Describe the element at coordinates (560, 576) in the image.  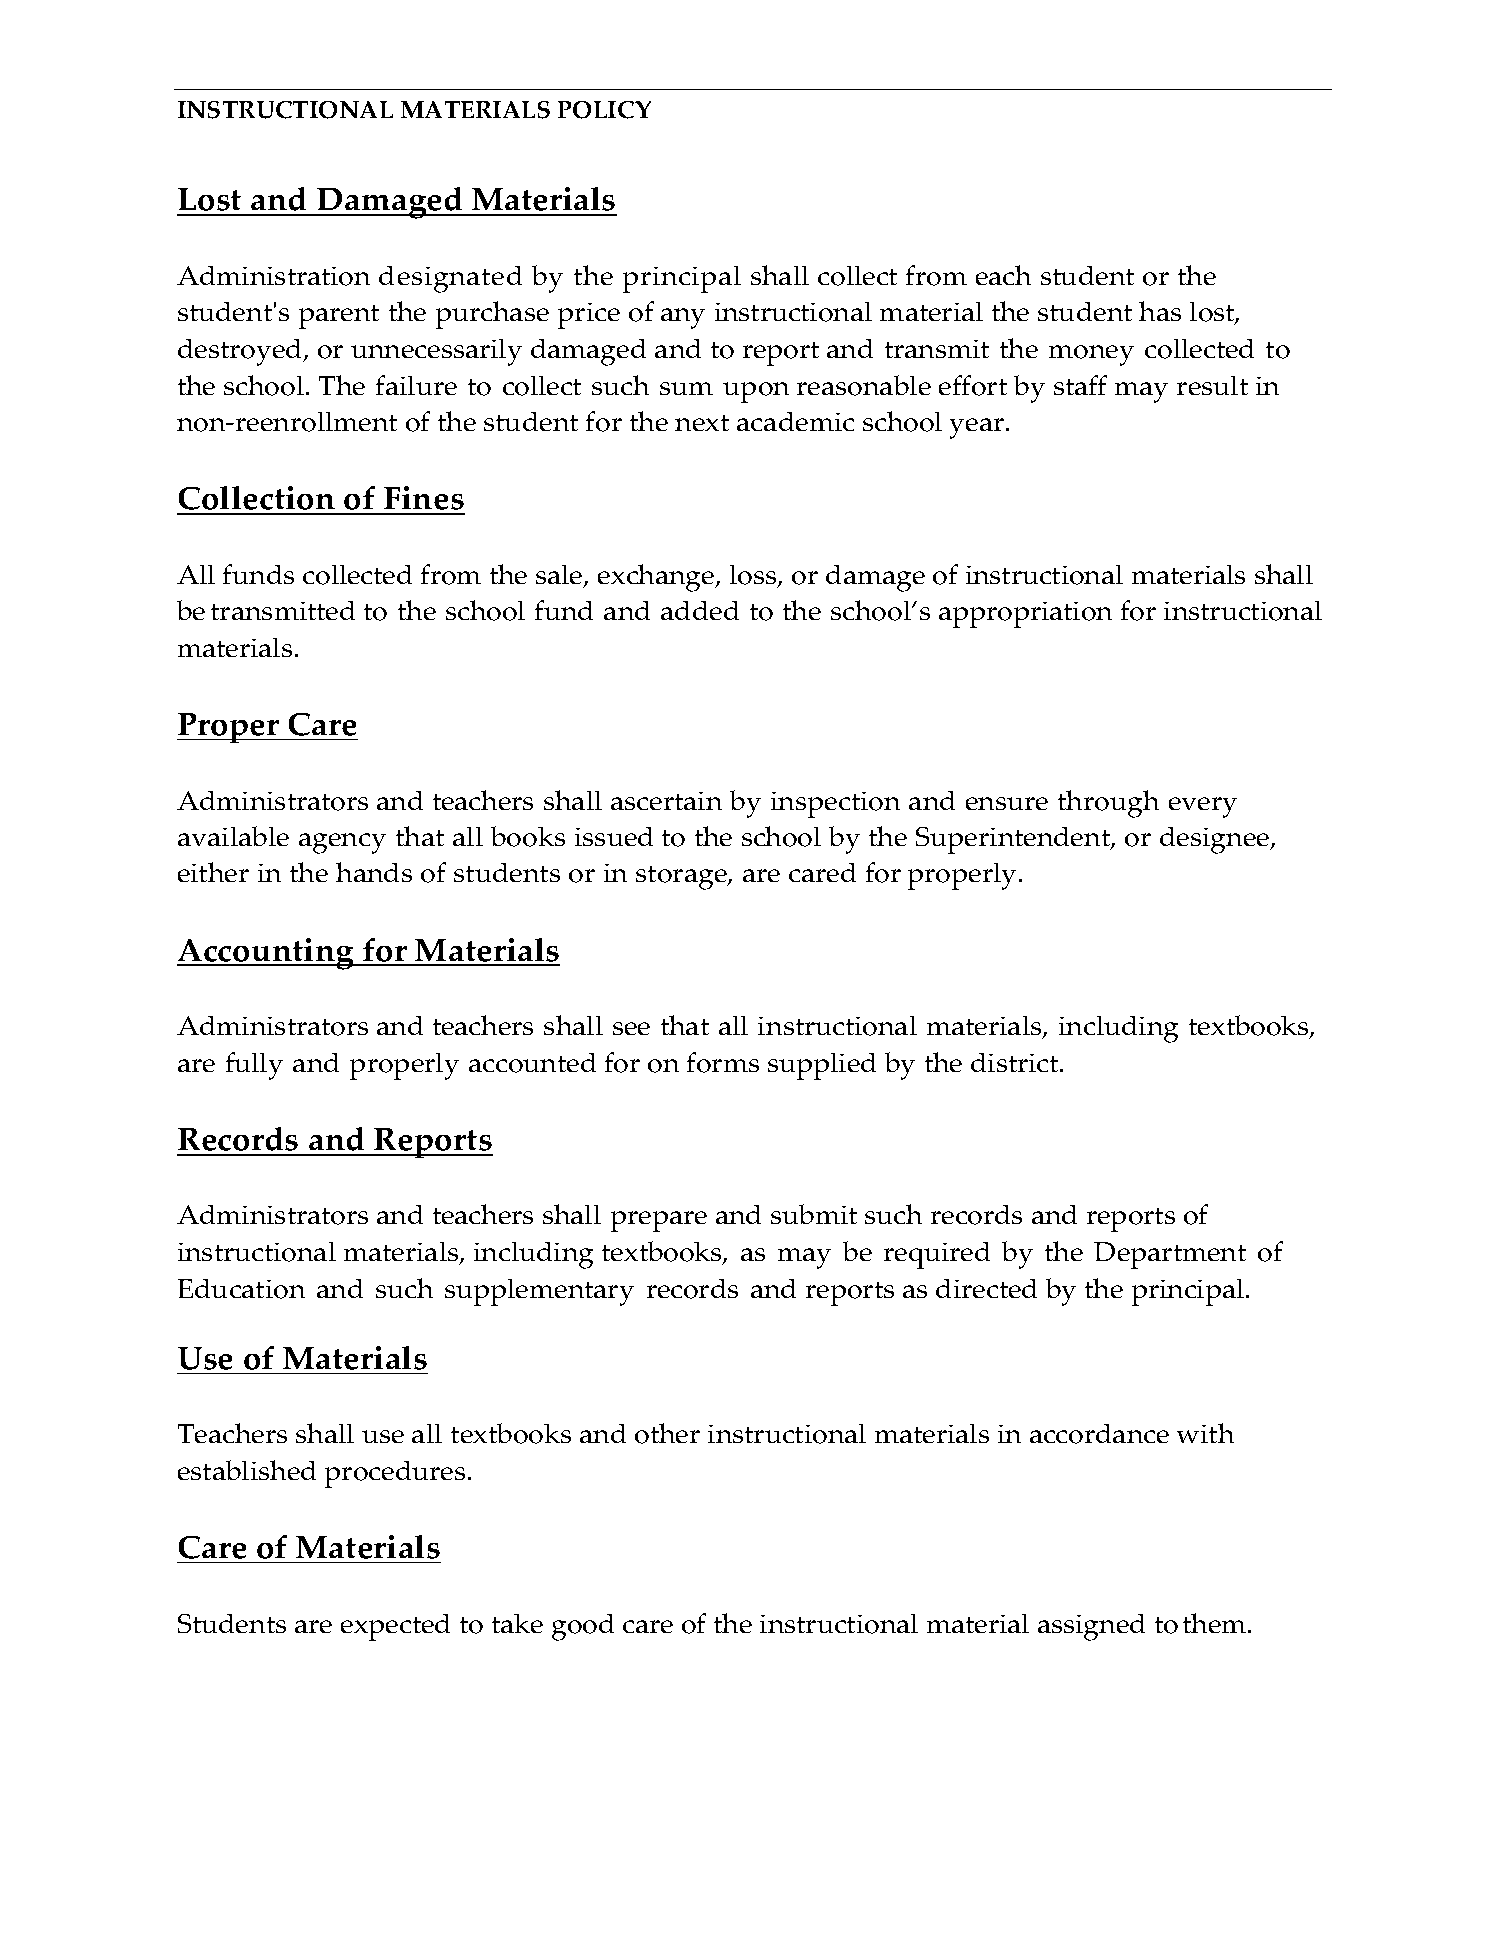
I see `sale` at that location.
